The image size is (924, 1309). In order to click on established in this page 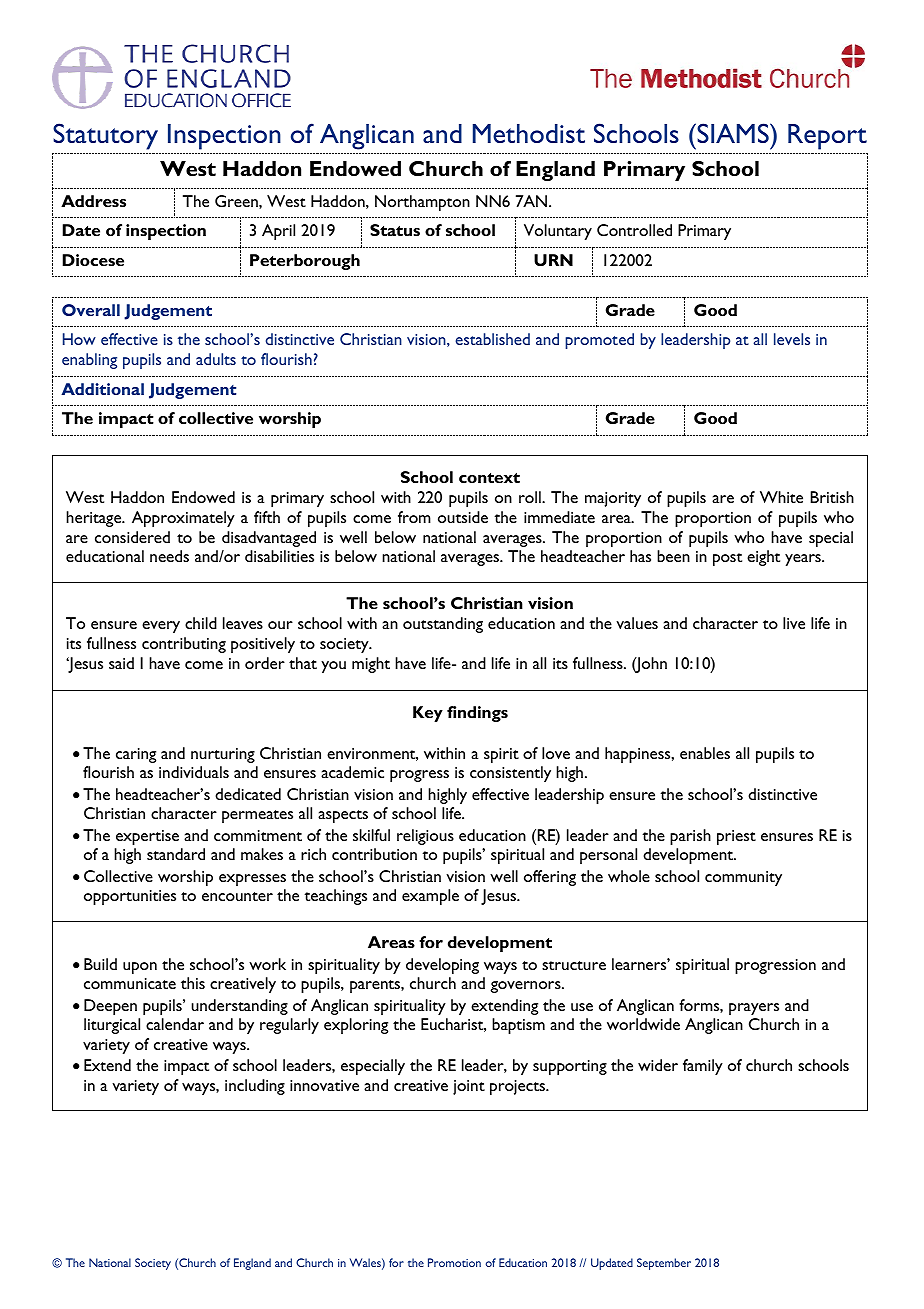, I will do `click(492, 339)`.
